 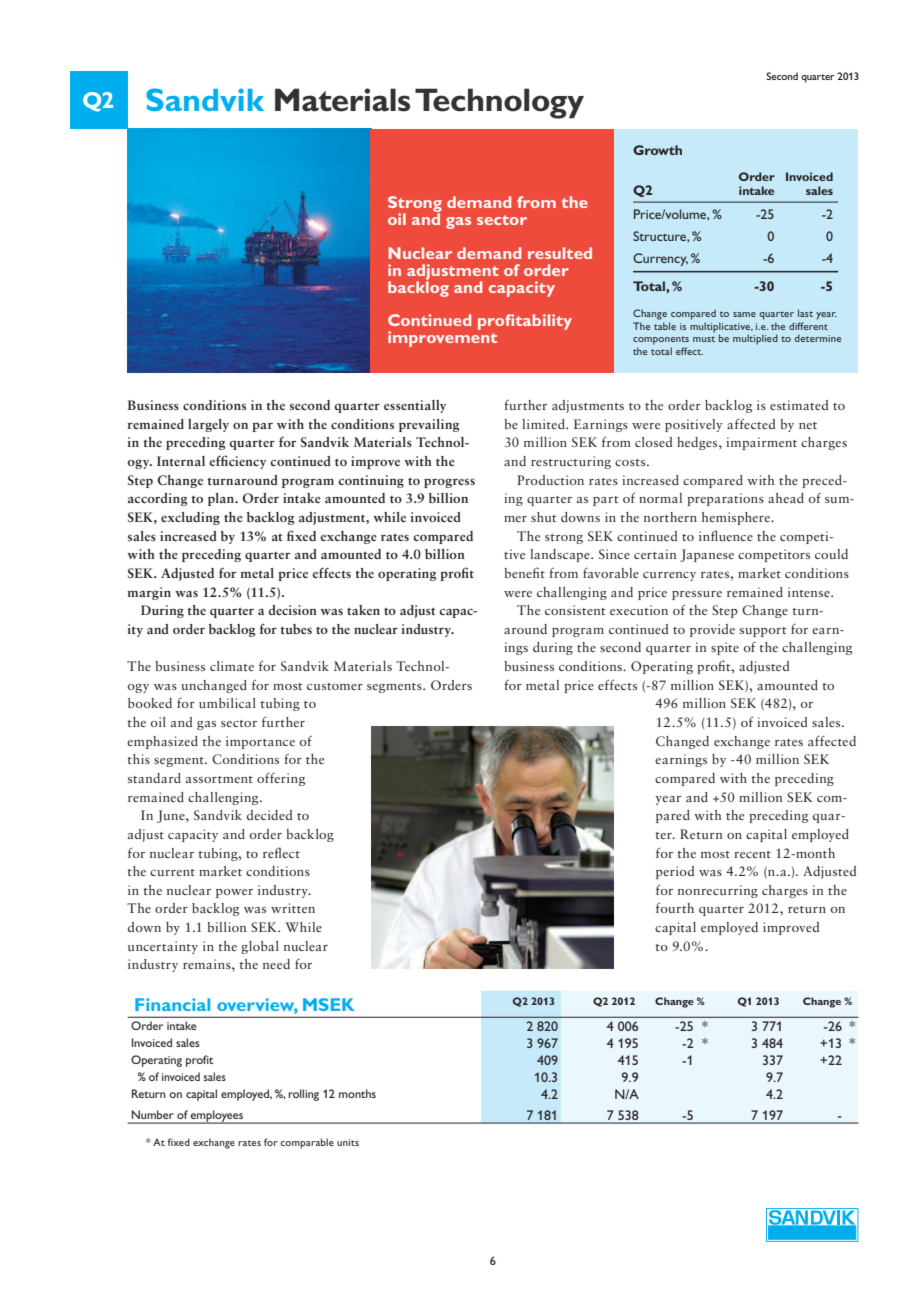 I want to click on recent, so click(x=752, y=854).
